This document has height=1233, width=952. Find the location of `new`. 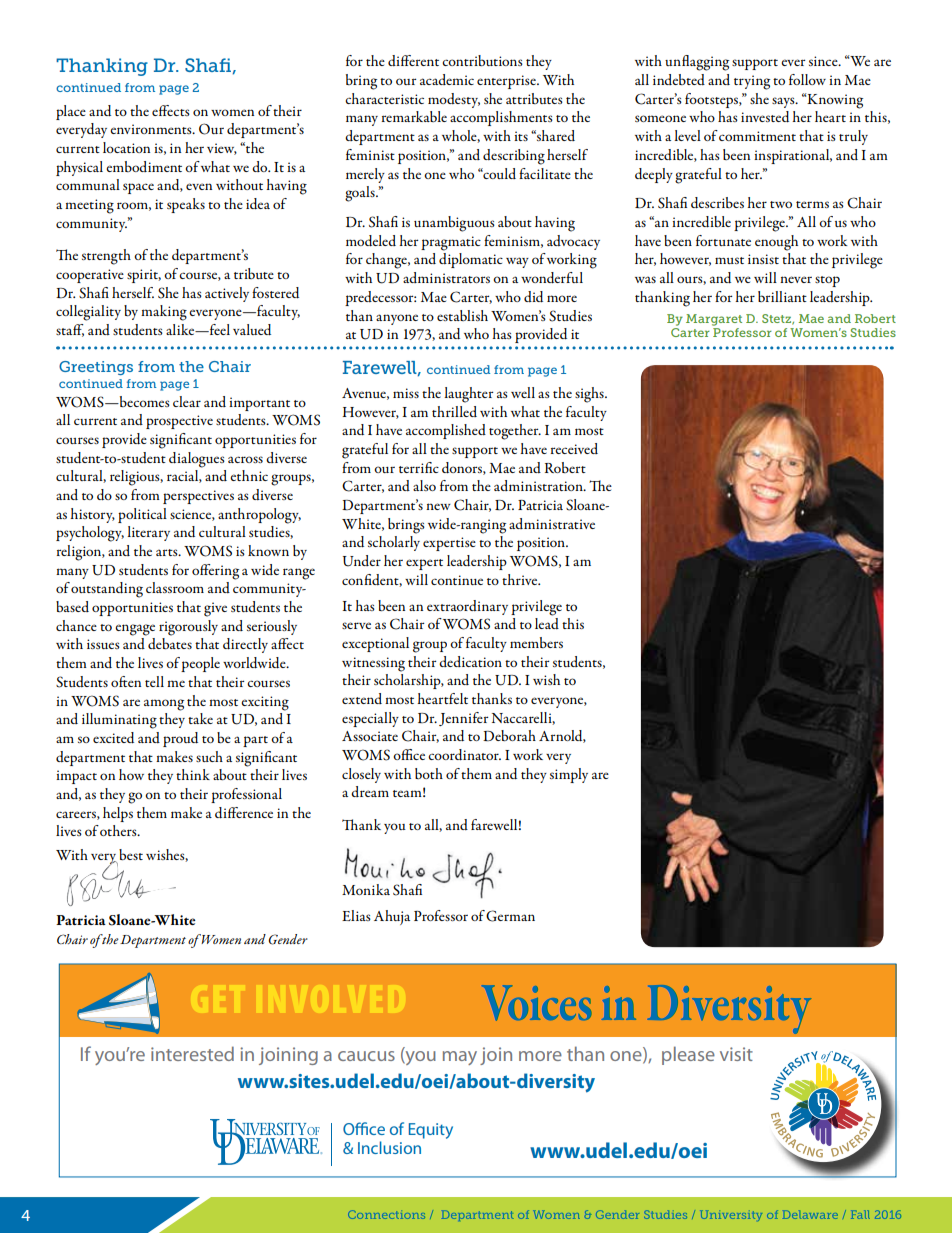

new is located at coordinates (438, 506).
